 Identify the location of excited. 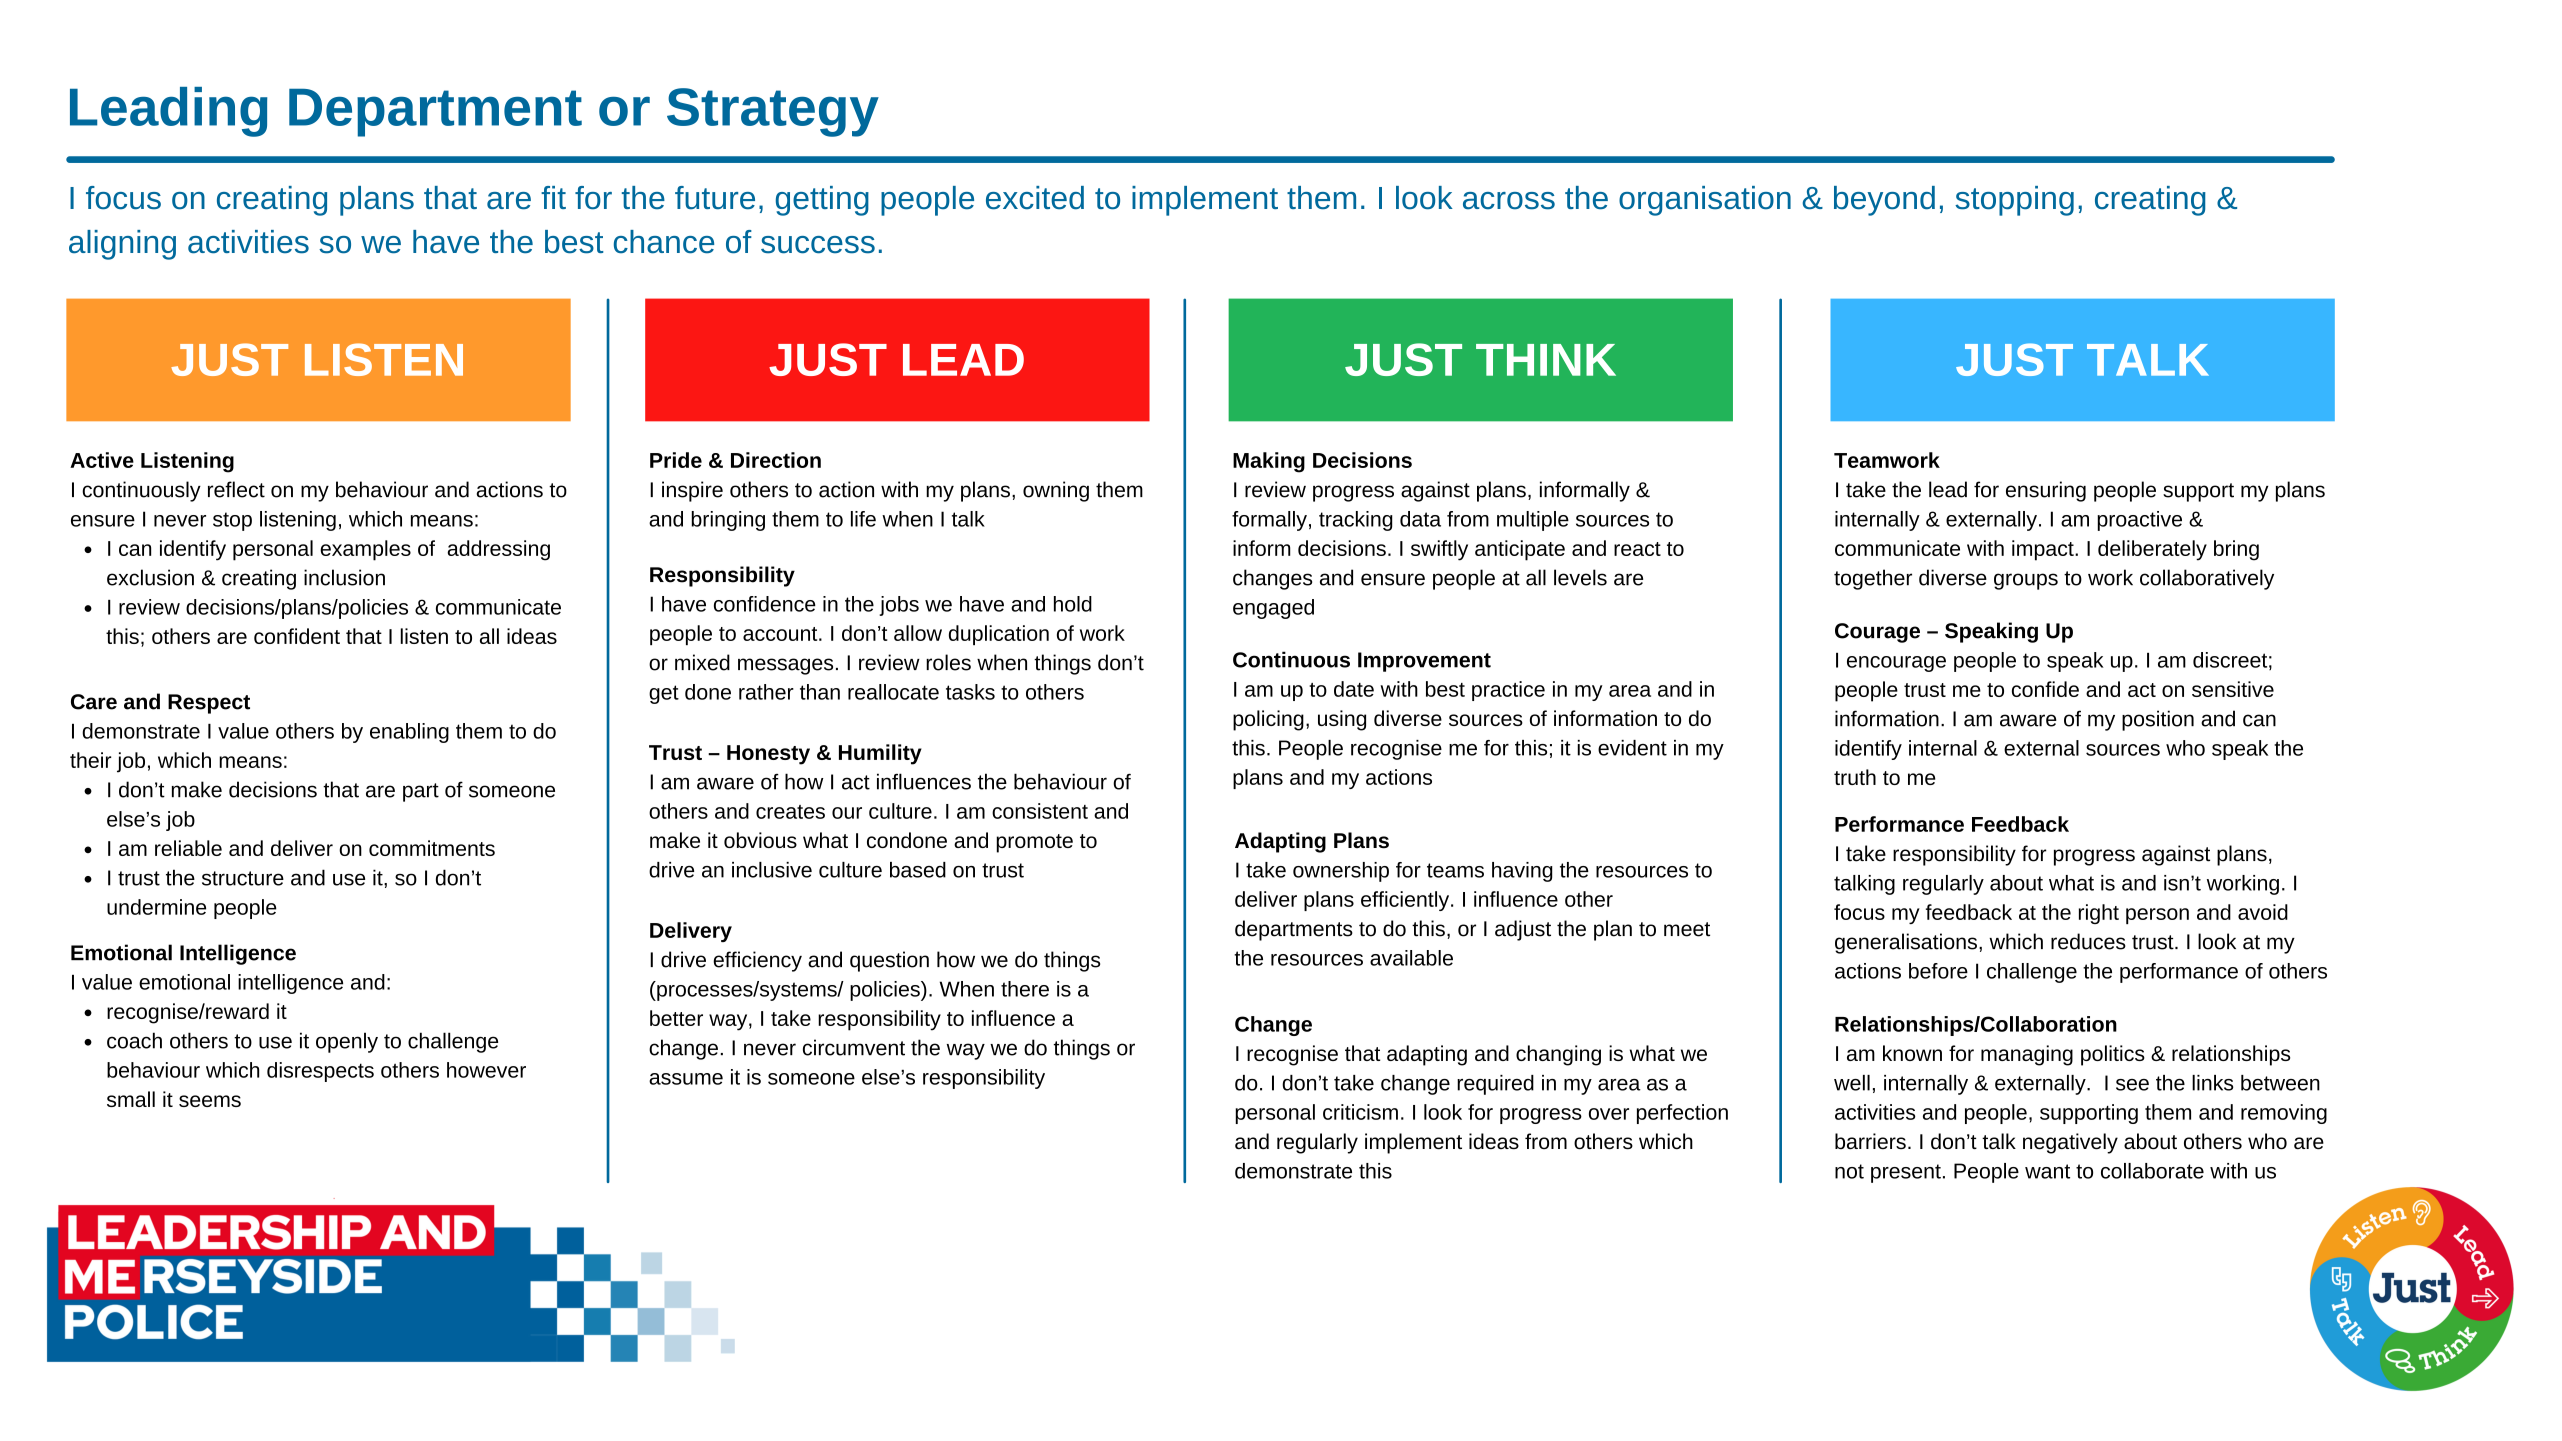
(1035, 198).
